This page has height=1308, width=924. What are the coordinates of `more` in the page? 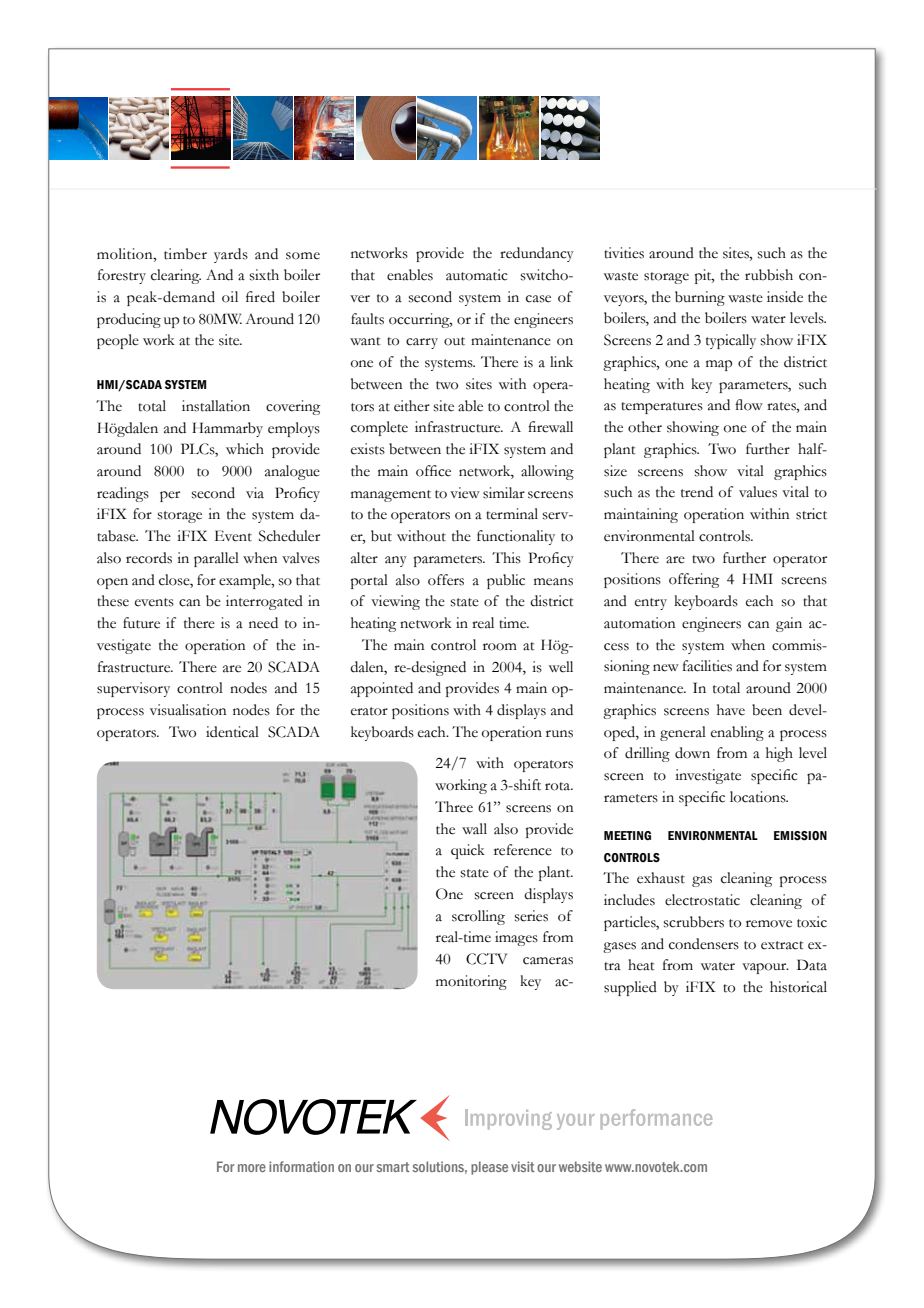 It's located at (252, 1168).
